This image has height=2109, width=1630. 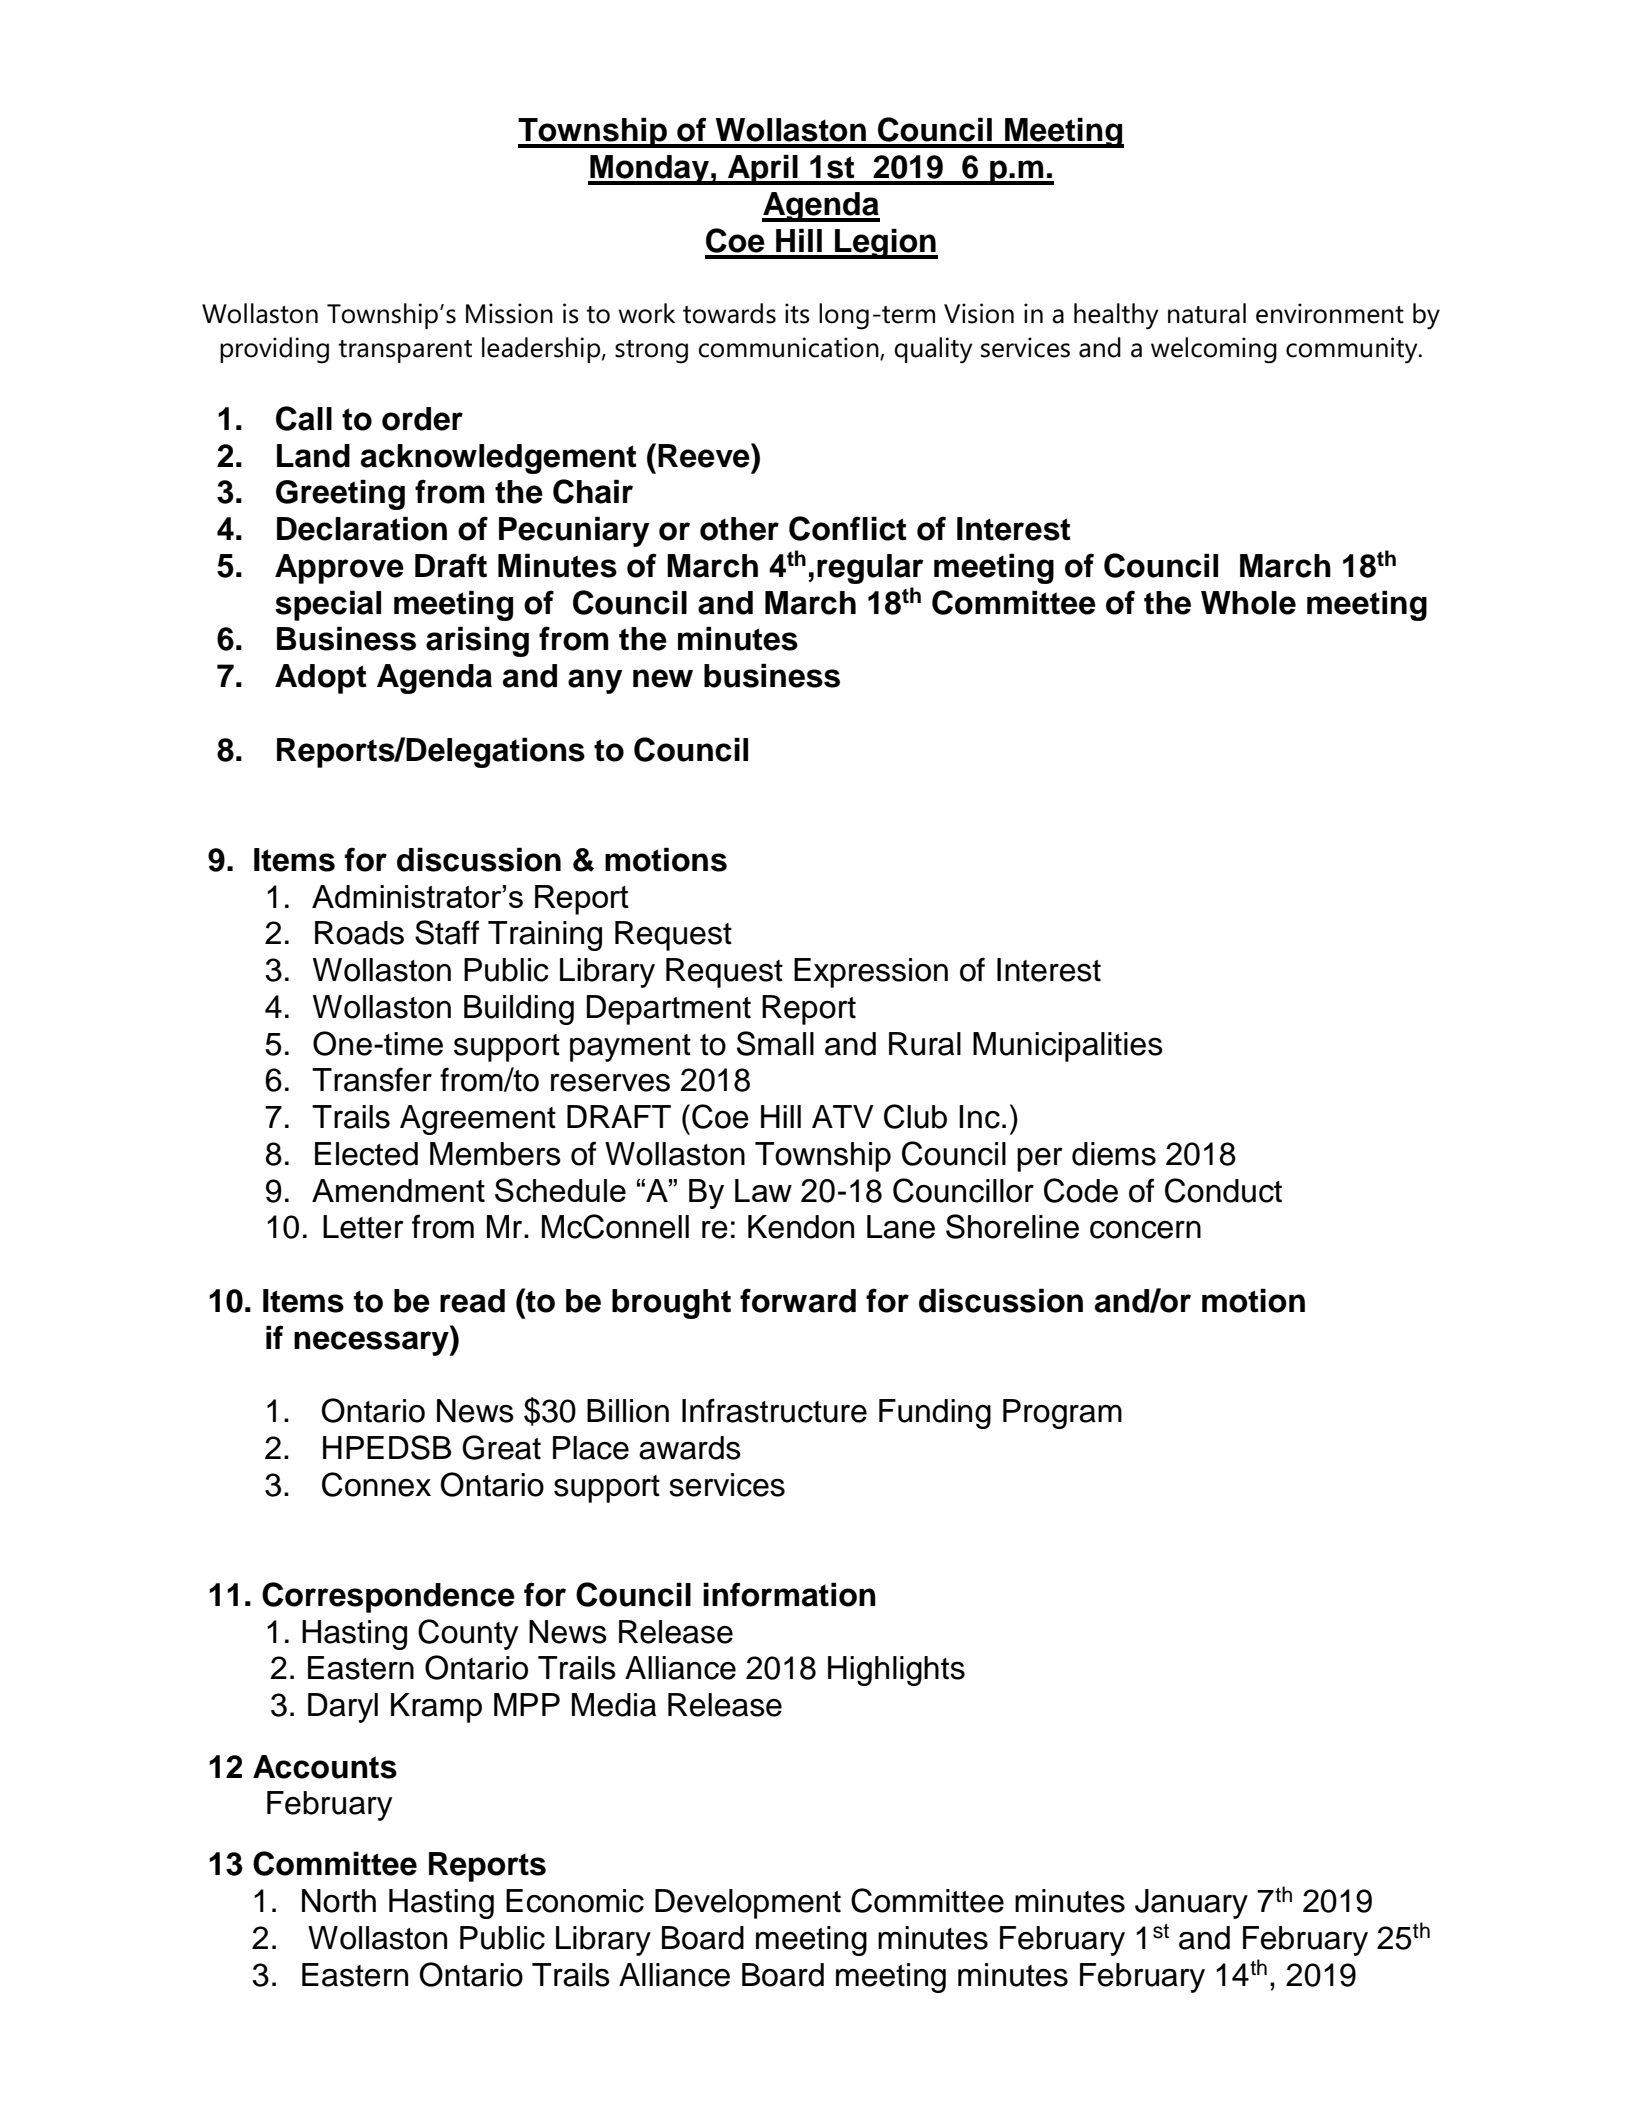 I want to click on Infrastructure, so click(x=774, y=1410).
